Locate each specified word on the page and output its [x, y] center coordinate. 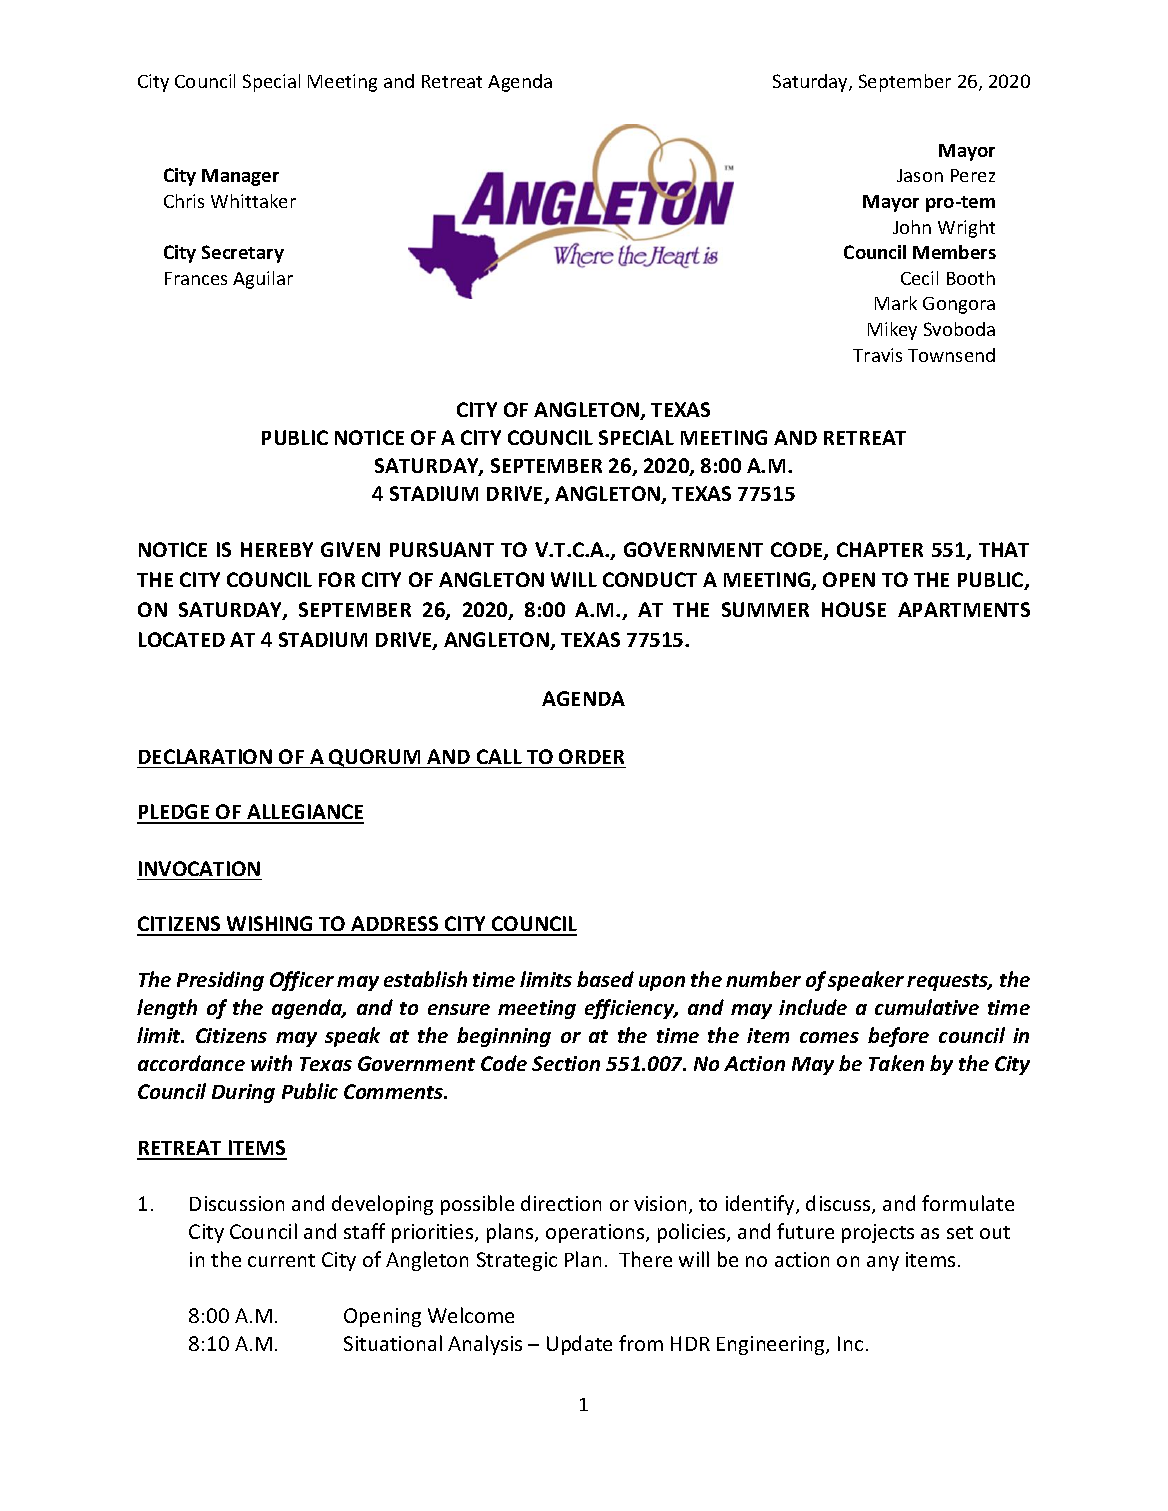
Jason [920, 175]
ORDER [591, 756]
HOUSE [854, 609]
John [912, 227]
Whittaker [253, 201]
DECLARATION [205, 756]
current [281, 1260]
